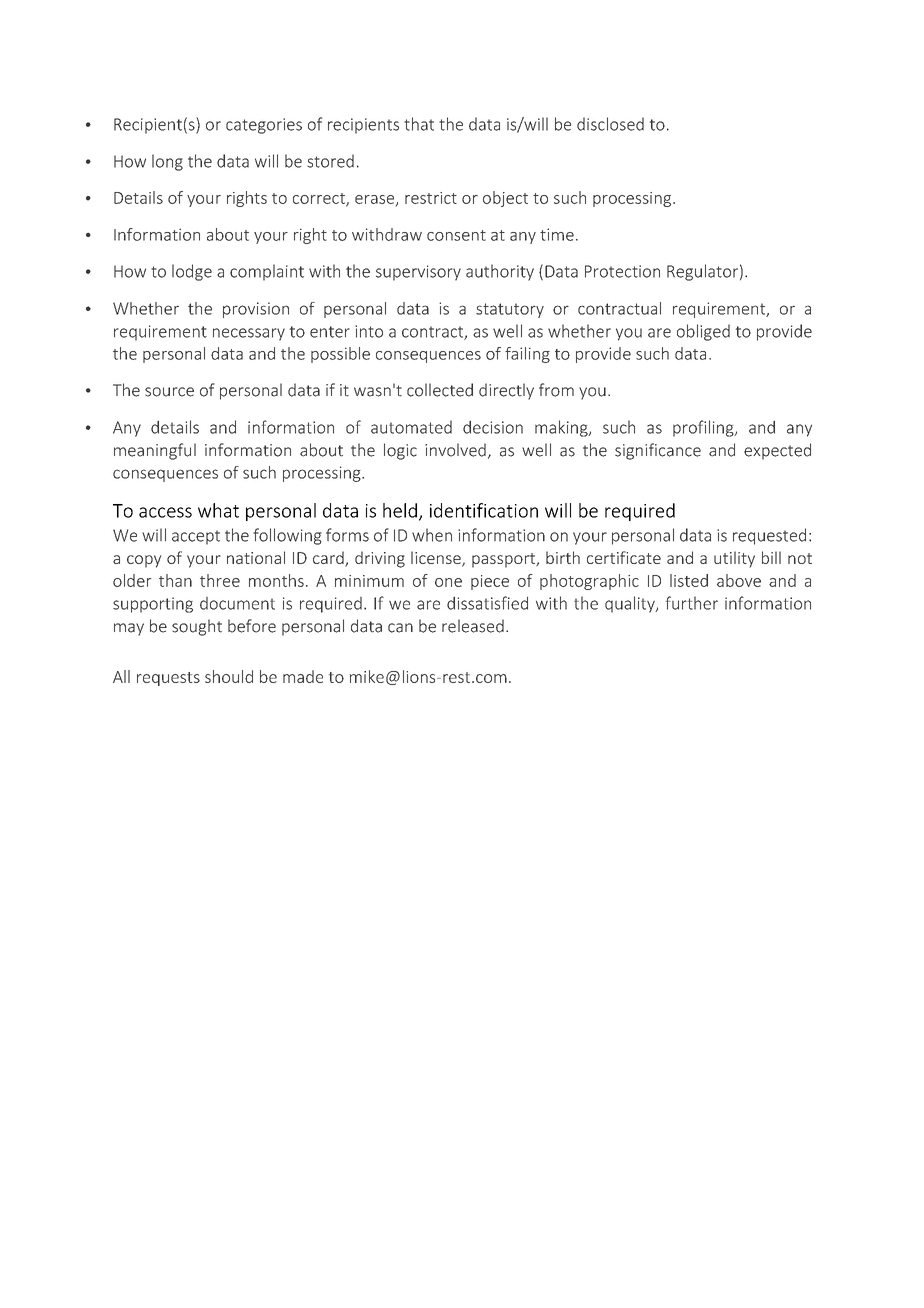  I want to click on collected, so click(440, 390).
